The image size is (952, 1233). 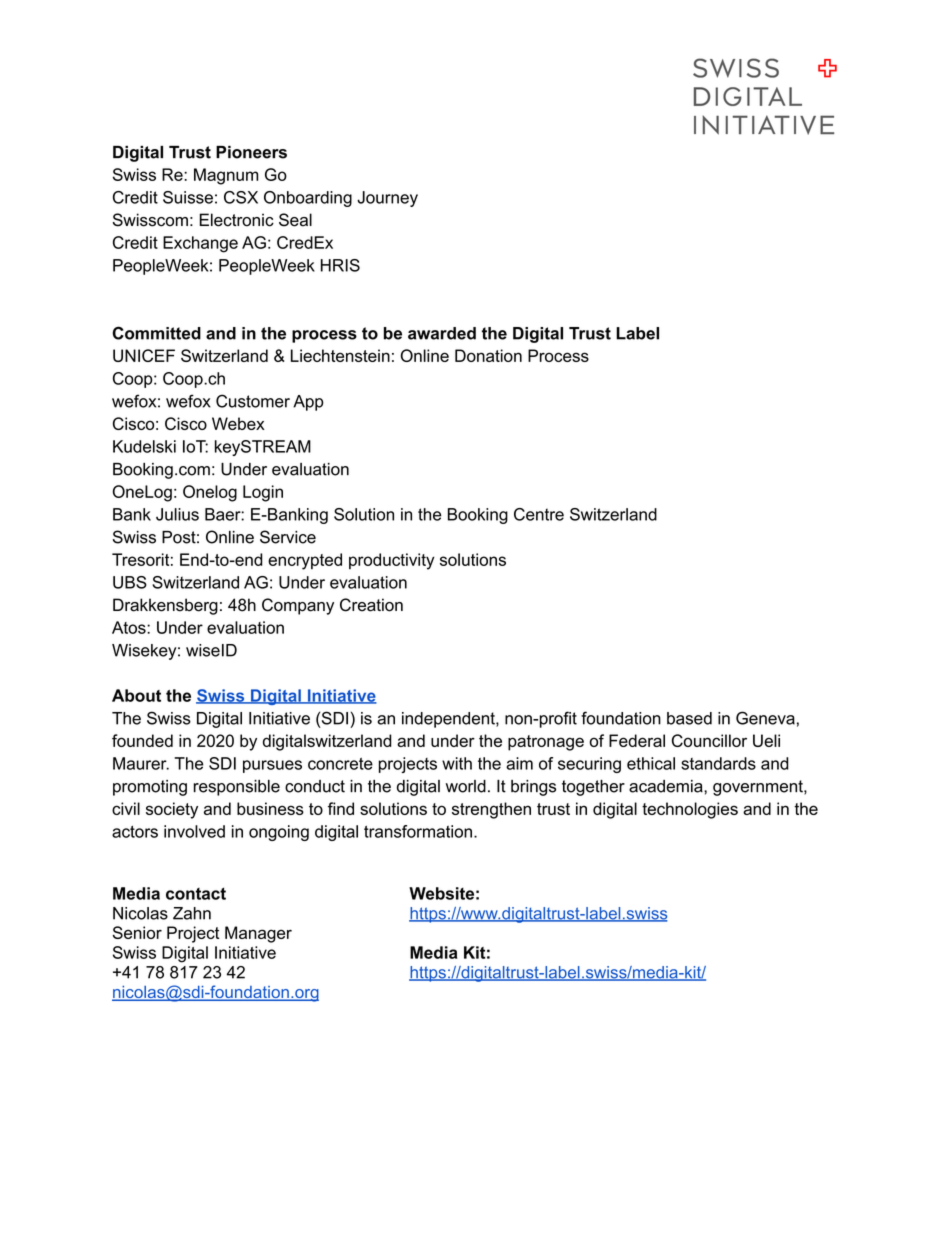 What do you see at coordinates (690, 810) in the document?
I see `technologies` at bounding box center [690, 810].
